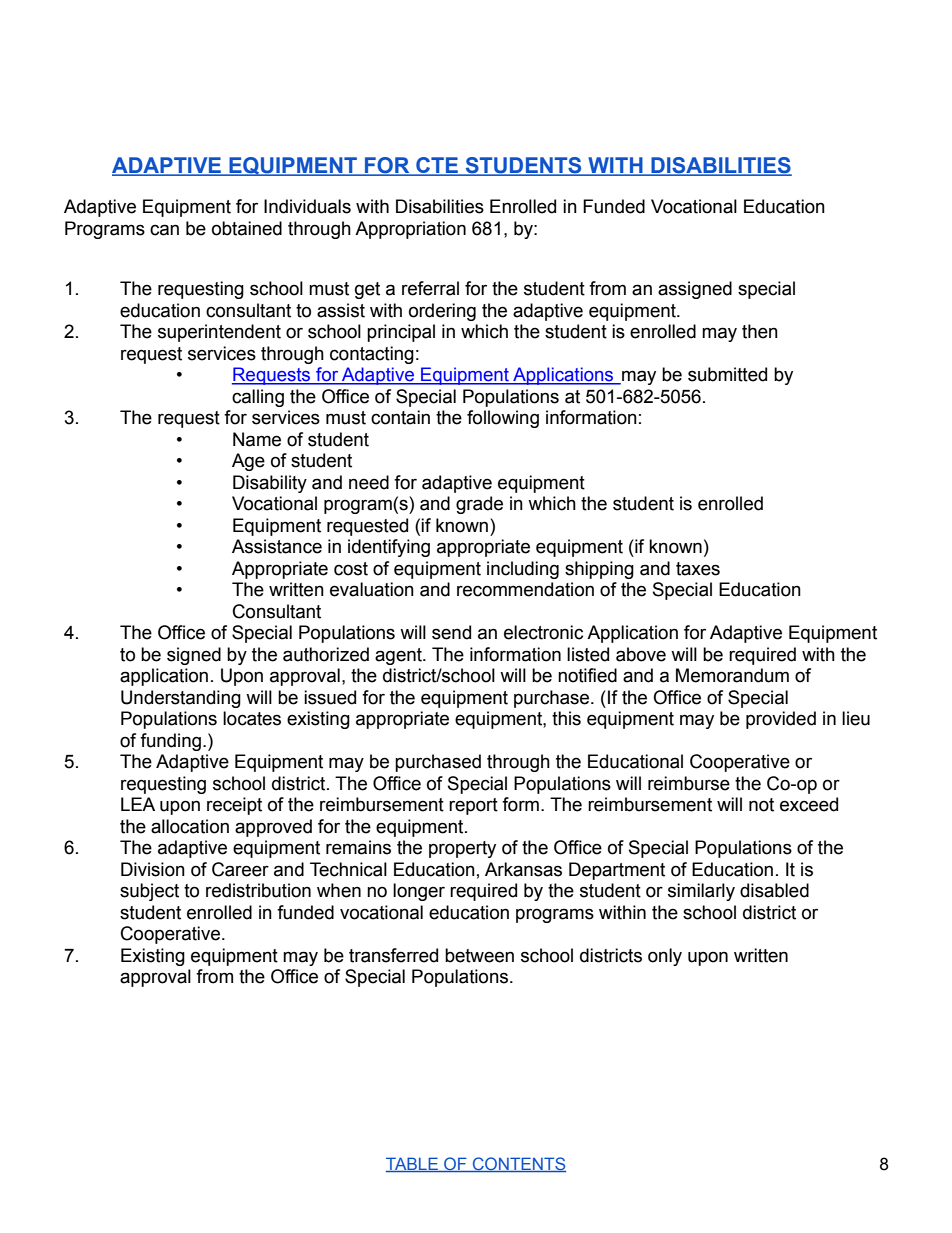 Image resolution: width=952 pixels, height=1233 pixels. I want to click on Arkansas, so click(523, 869).
